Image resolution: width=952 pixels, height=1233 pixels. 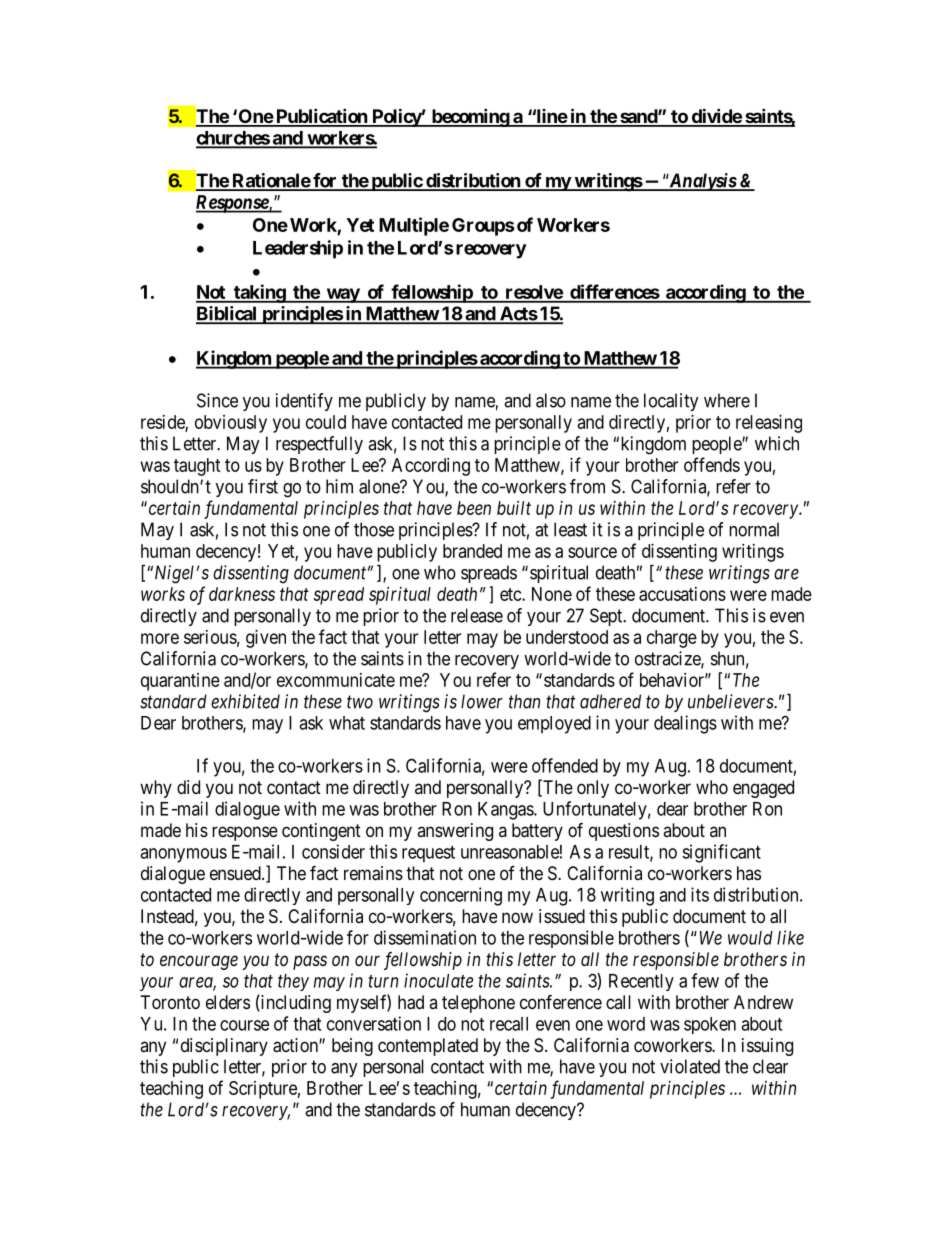 What do you see at coordinates (763, 789) in the screenshot?
I see `engaged` at bounding box center [763, 789].
